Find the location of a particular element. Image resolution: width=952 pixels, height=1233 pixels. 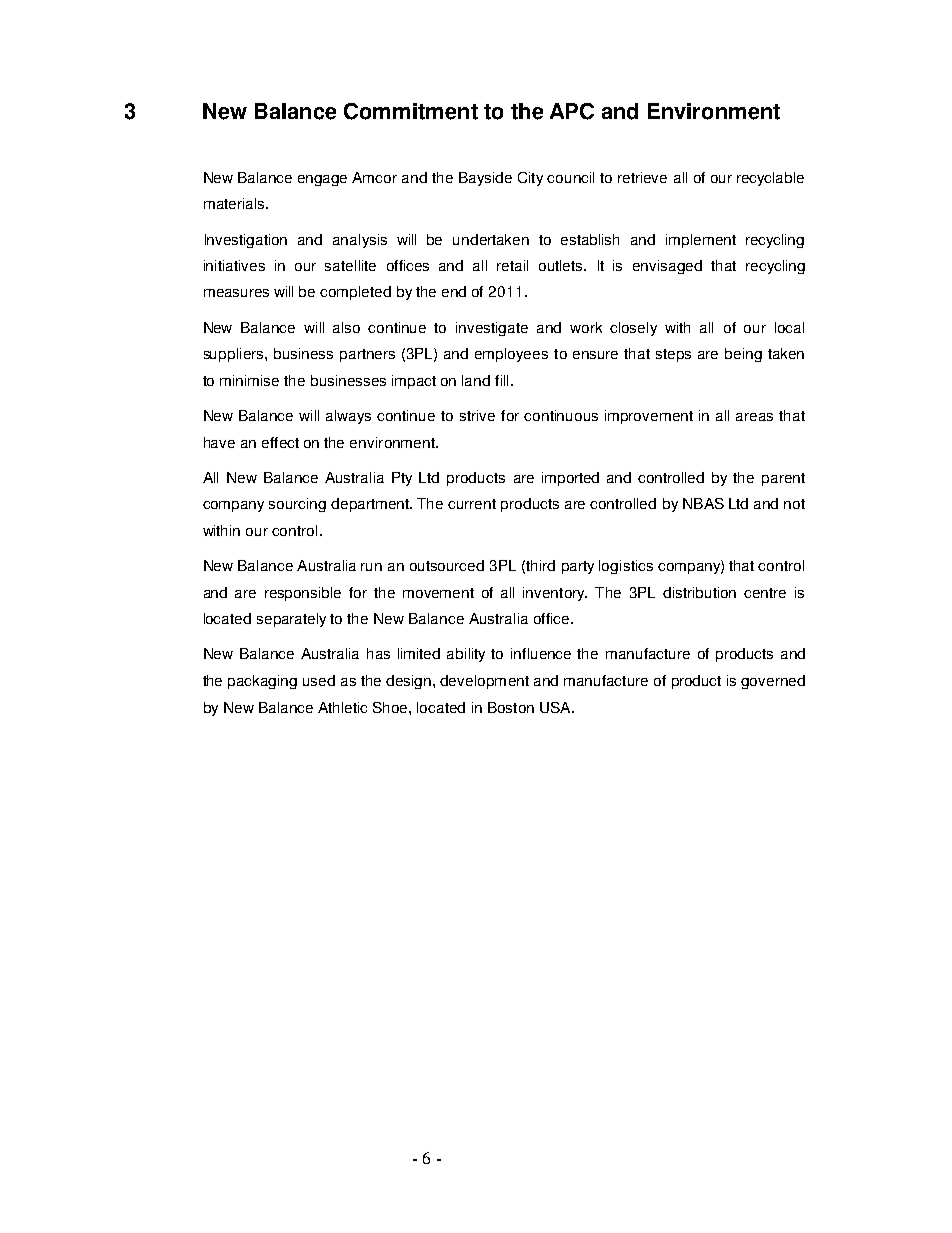

local is located at coordinates (789, 327).
